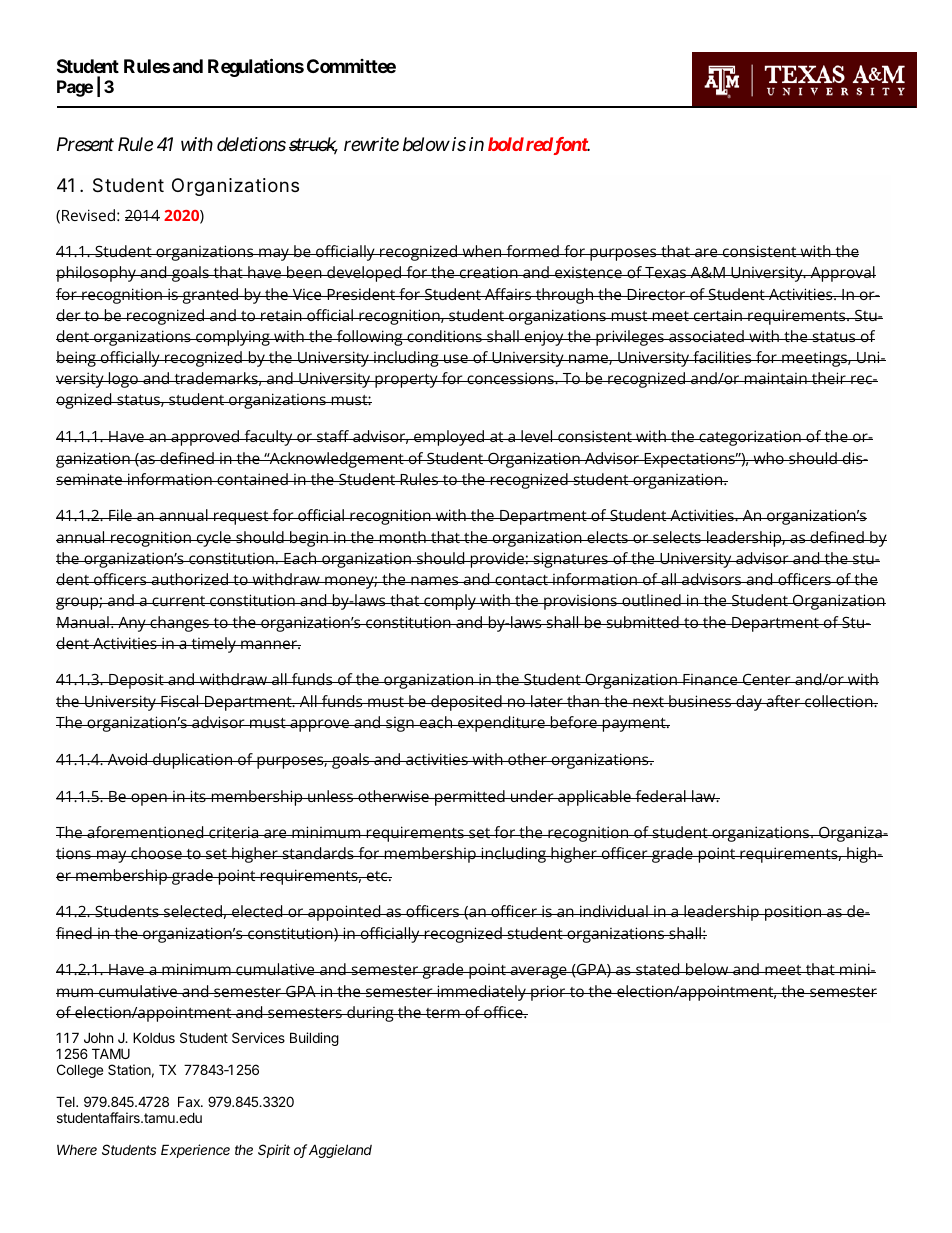 The width and height of the page is (952, 1233). I want to click on stated, so click(658, 969).
